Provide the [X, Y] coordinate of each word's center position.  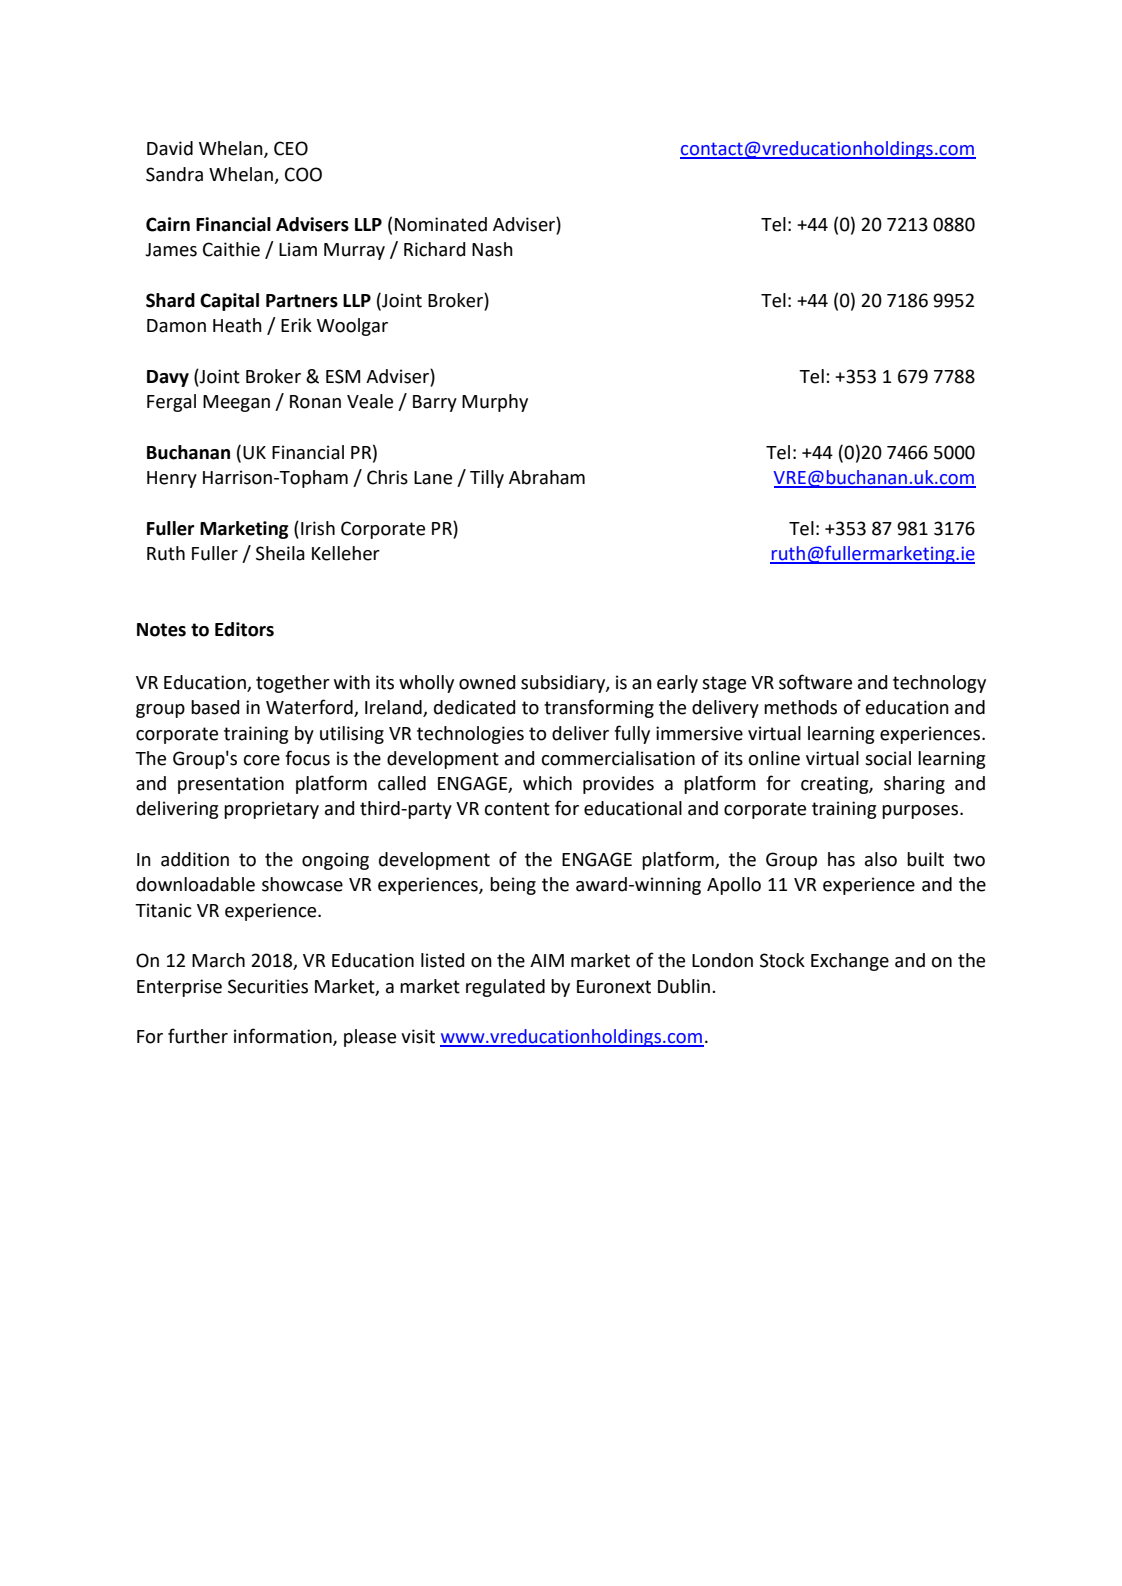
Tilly [487, 479]
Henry [172, 479]
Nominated [441, 224]
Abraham [547, 477]
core [262, 760]
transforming [599, 708]
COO [303, 174]
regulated [505, 988]
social [888, 758]
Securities [268, 986]
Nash [492, 249]
